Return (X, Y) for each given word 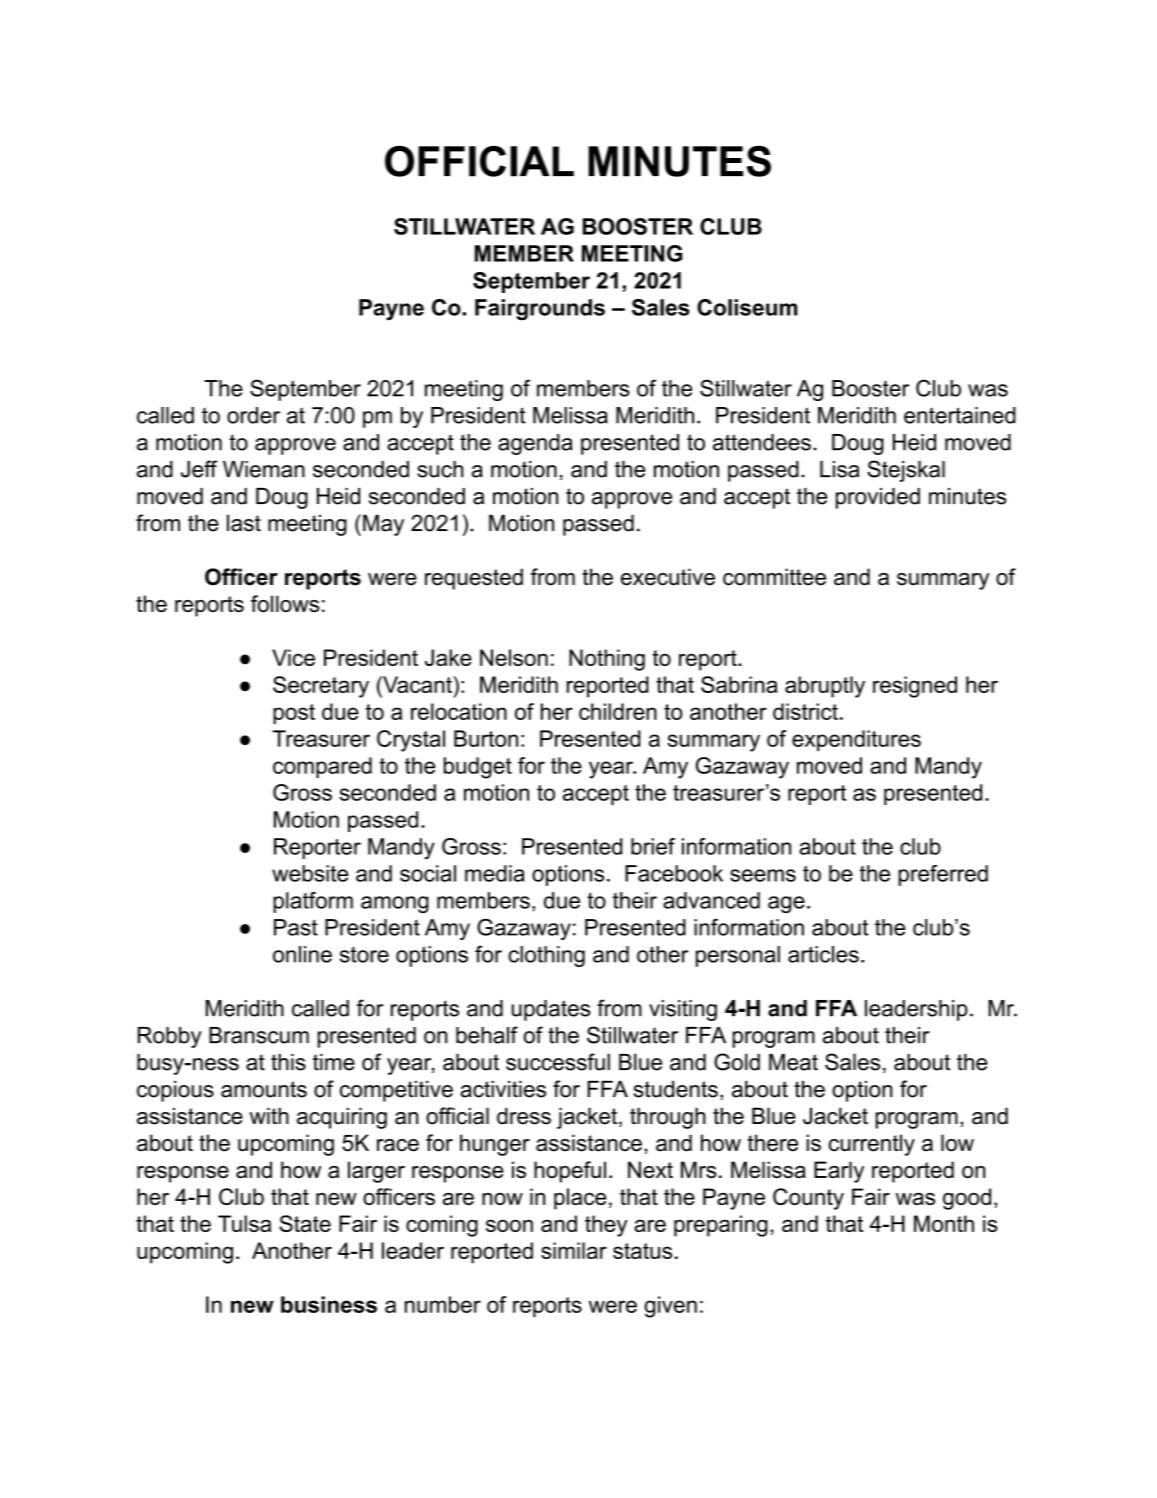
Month (944, 1223)
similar (574, 1250)
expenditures (856, 740)
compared (322, 767)
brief (653, 846)
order (253, 415)
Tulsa (244, 1223)
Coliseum (747, 307)
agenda (535, 444)
